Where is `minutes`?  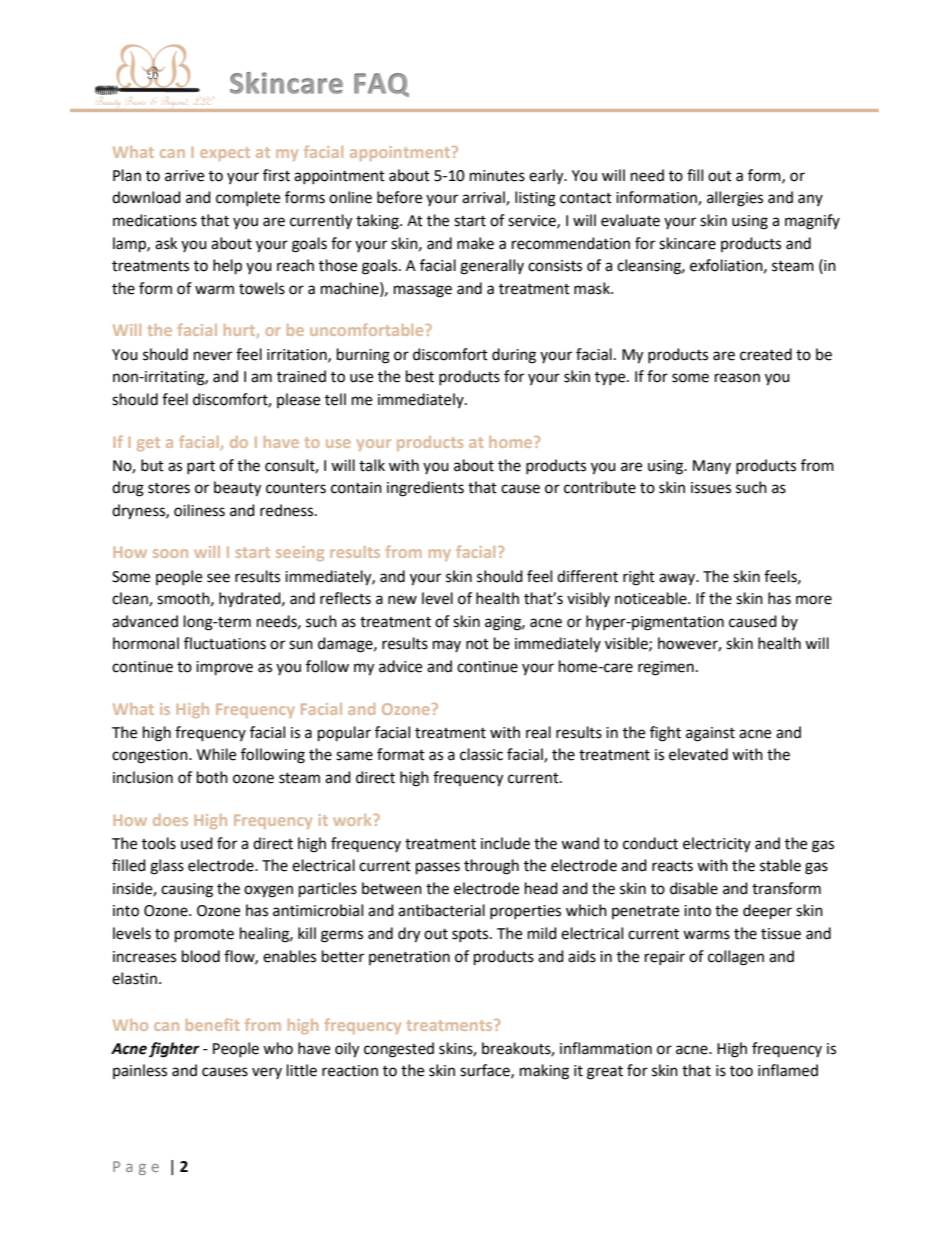
minutes is located at coordinates (497, 176).
